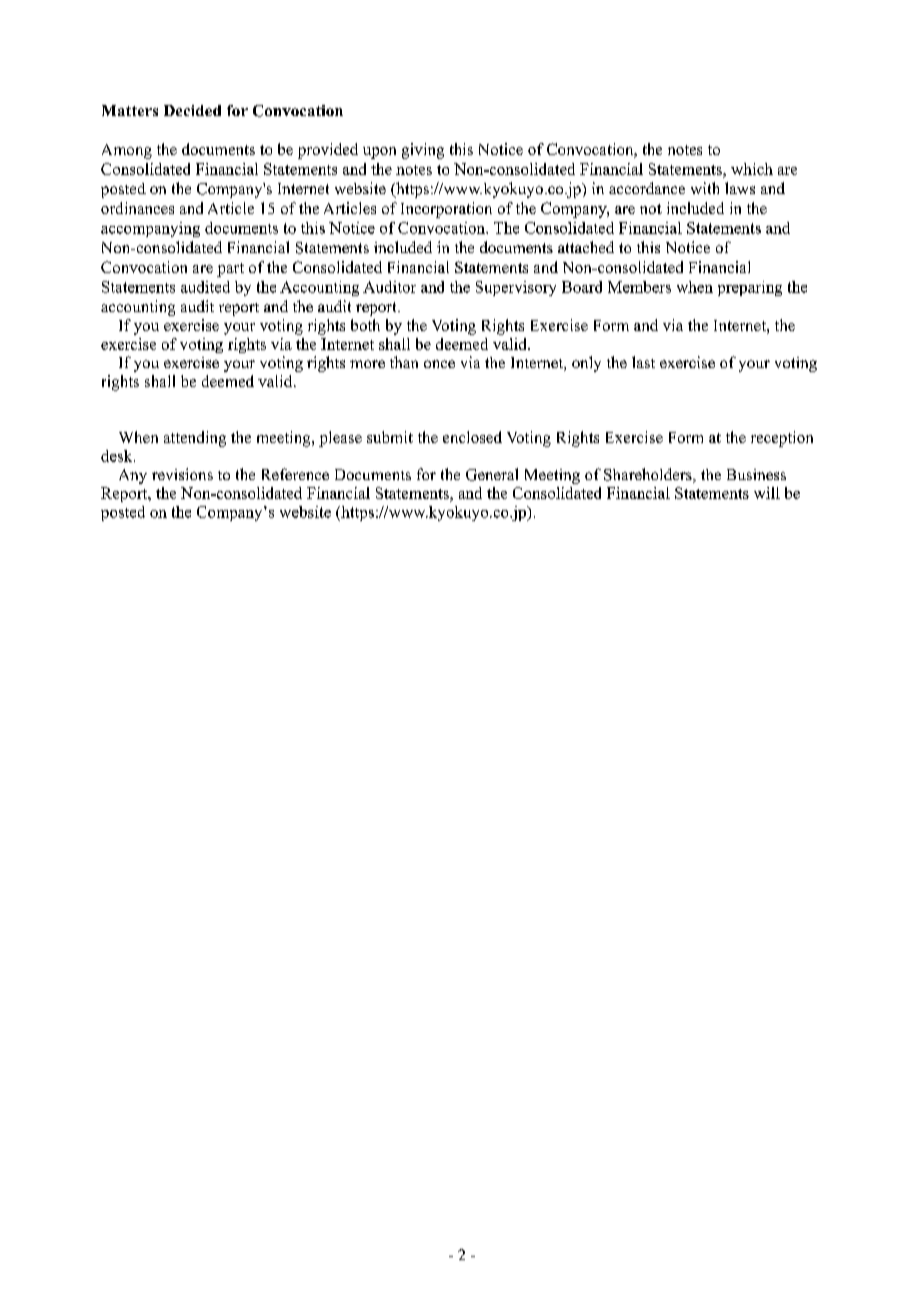 The width and height of the screenshot is (924, 1308). Describe the element at coordinates (643, 362) in the screenshot. I see `last` at that location.
